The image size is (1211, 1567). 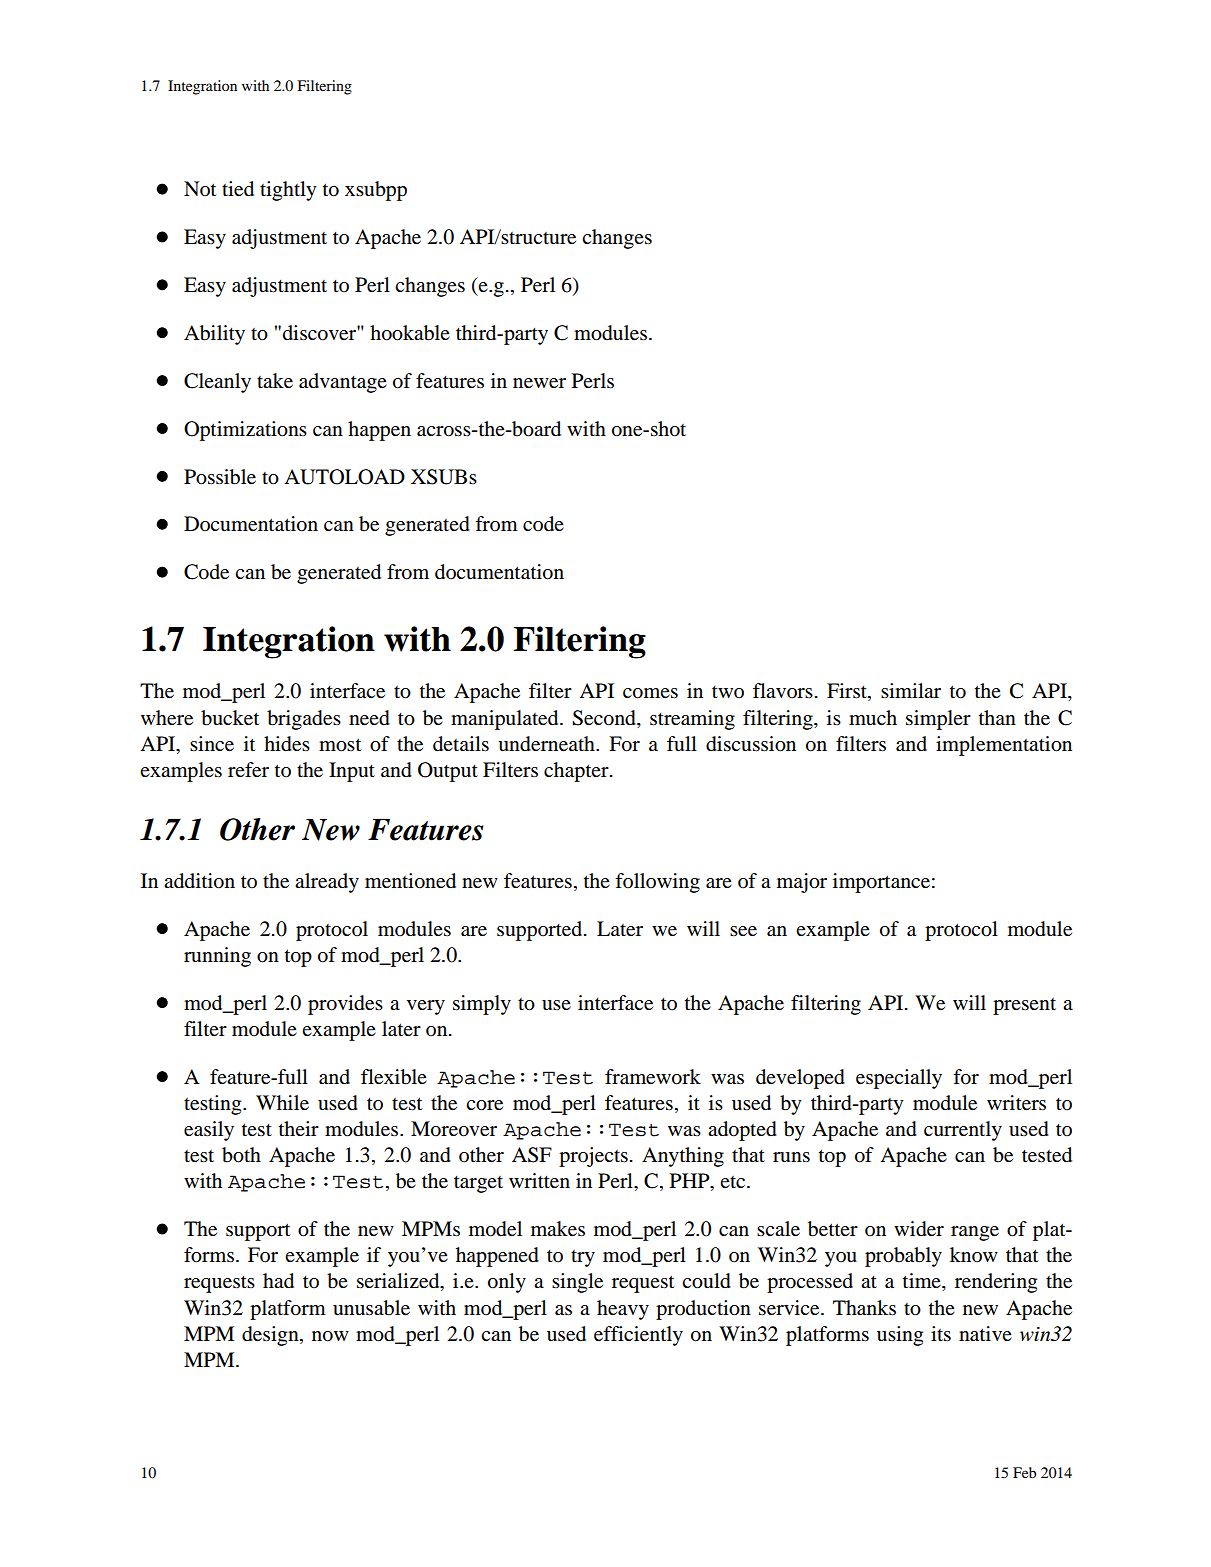 What do you see at coordinates (304, 720) in the document?
I see `brigades` at bounding box center [304, 720].
